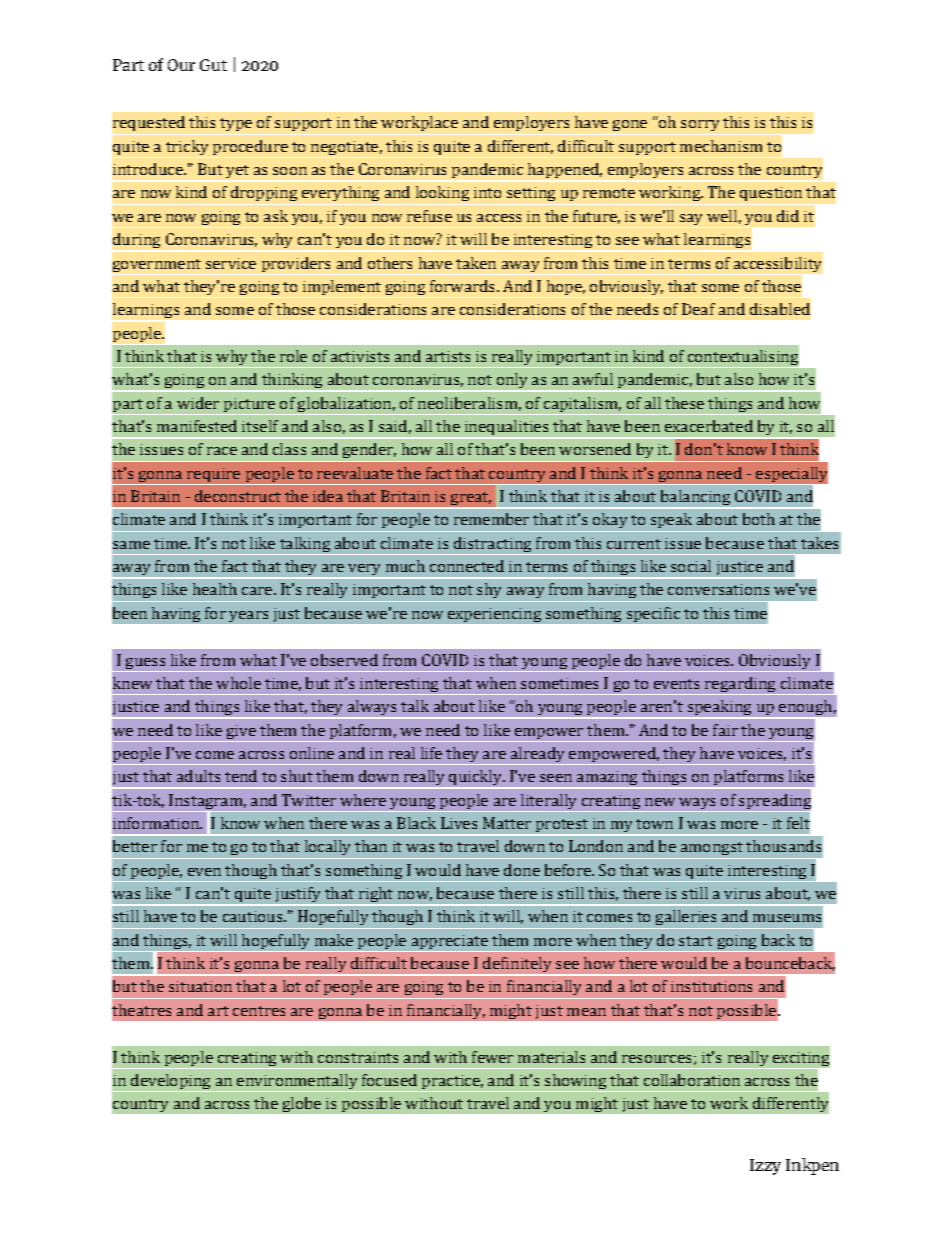  Describe the element at coordinates (700, 125) in the document. I see `sorry` at that location.
